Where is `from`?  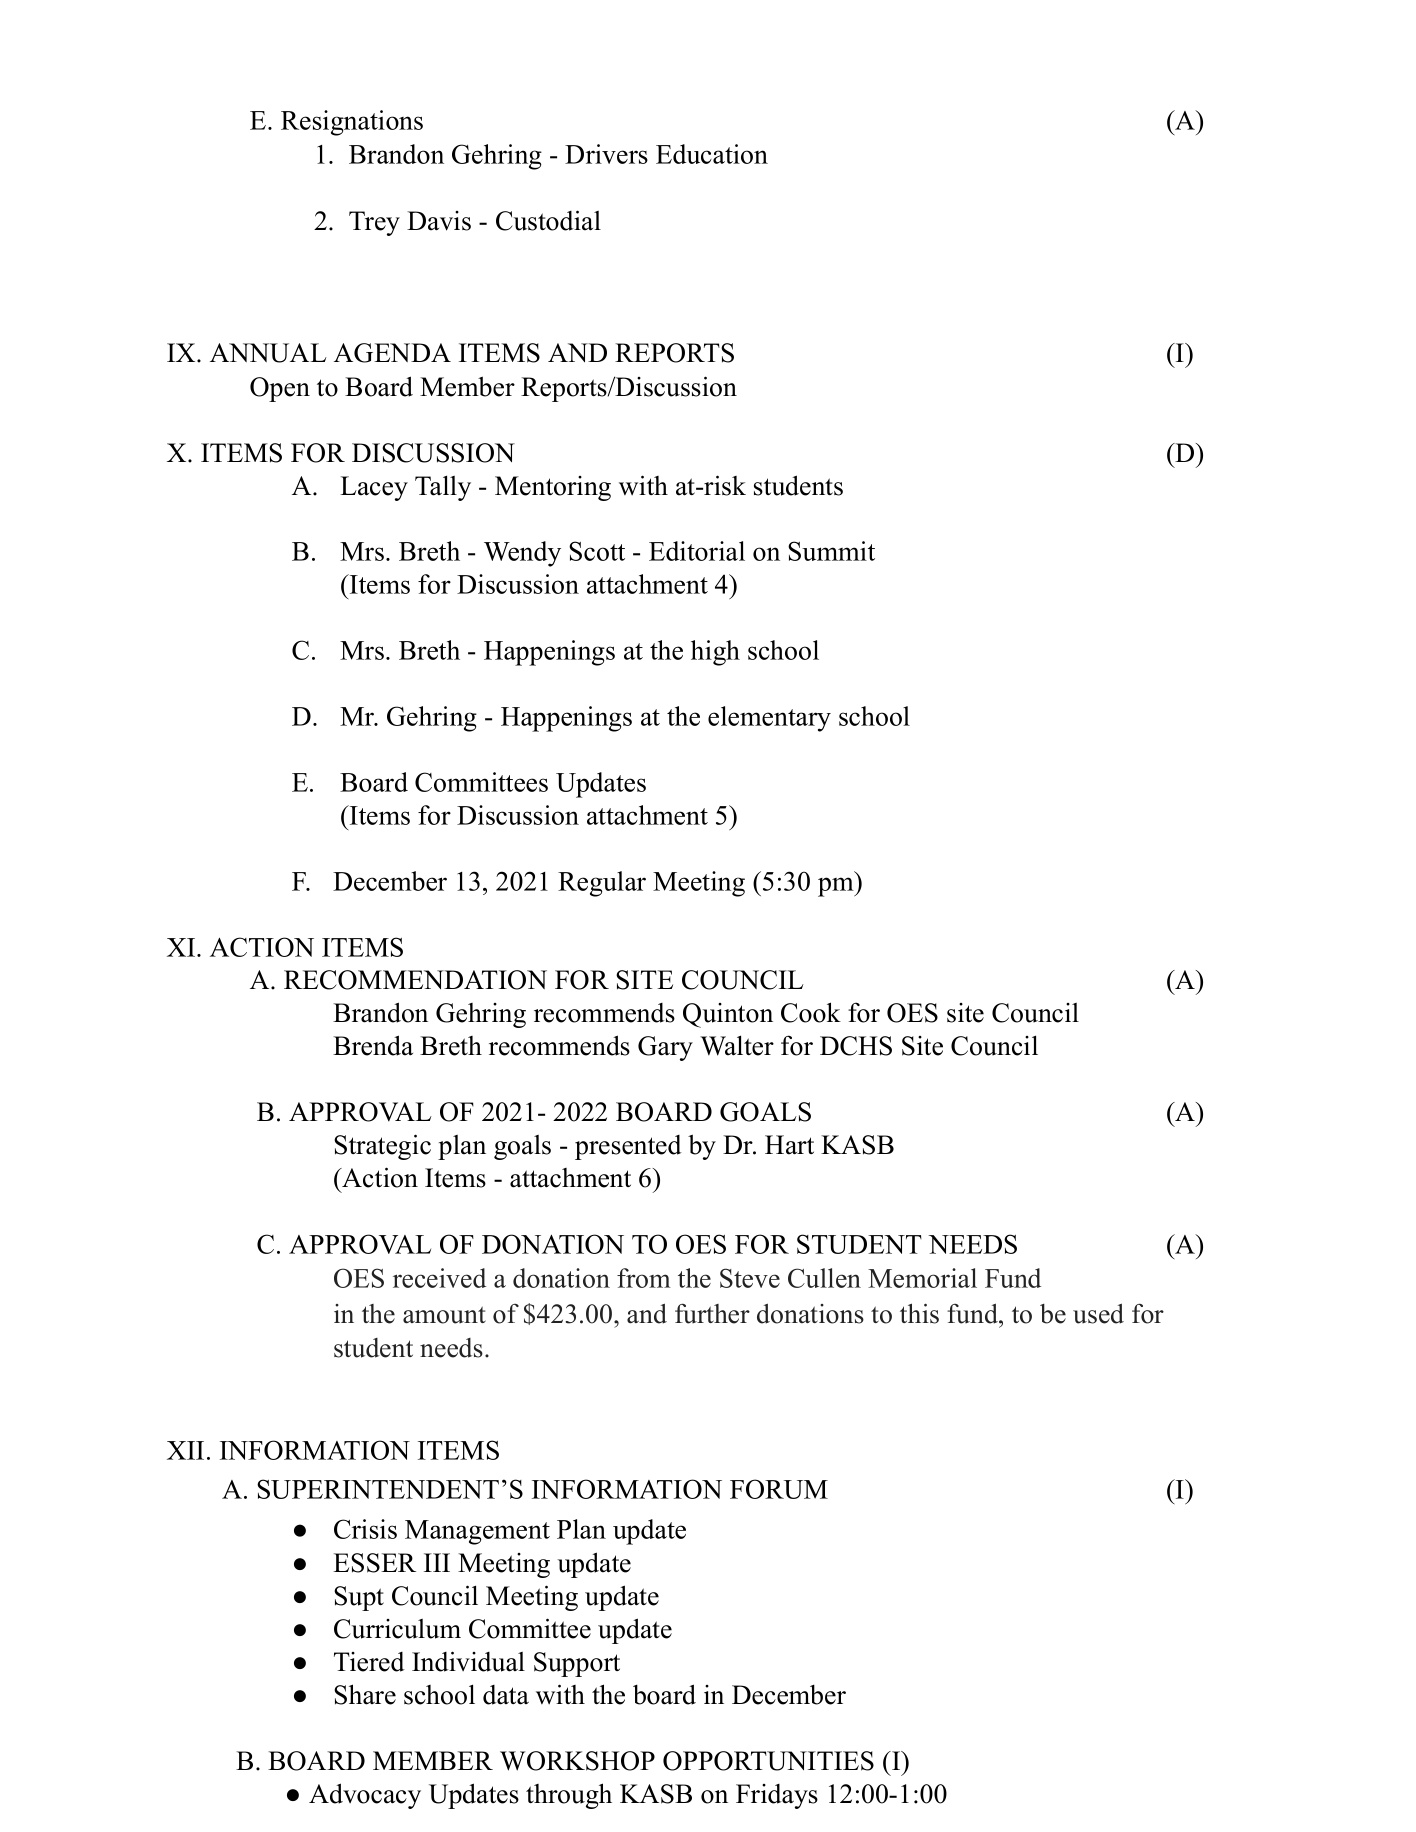 from is located at coordinates (644, 1278).
